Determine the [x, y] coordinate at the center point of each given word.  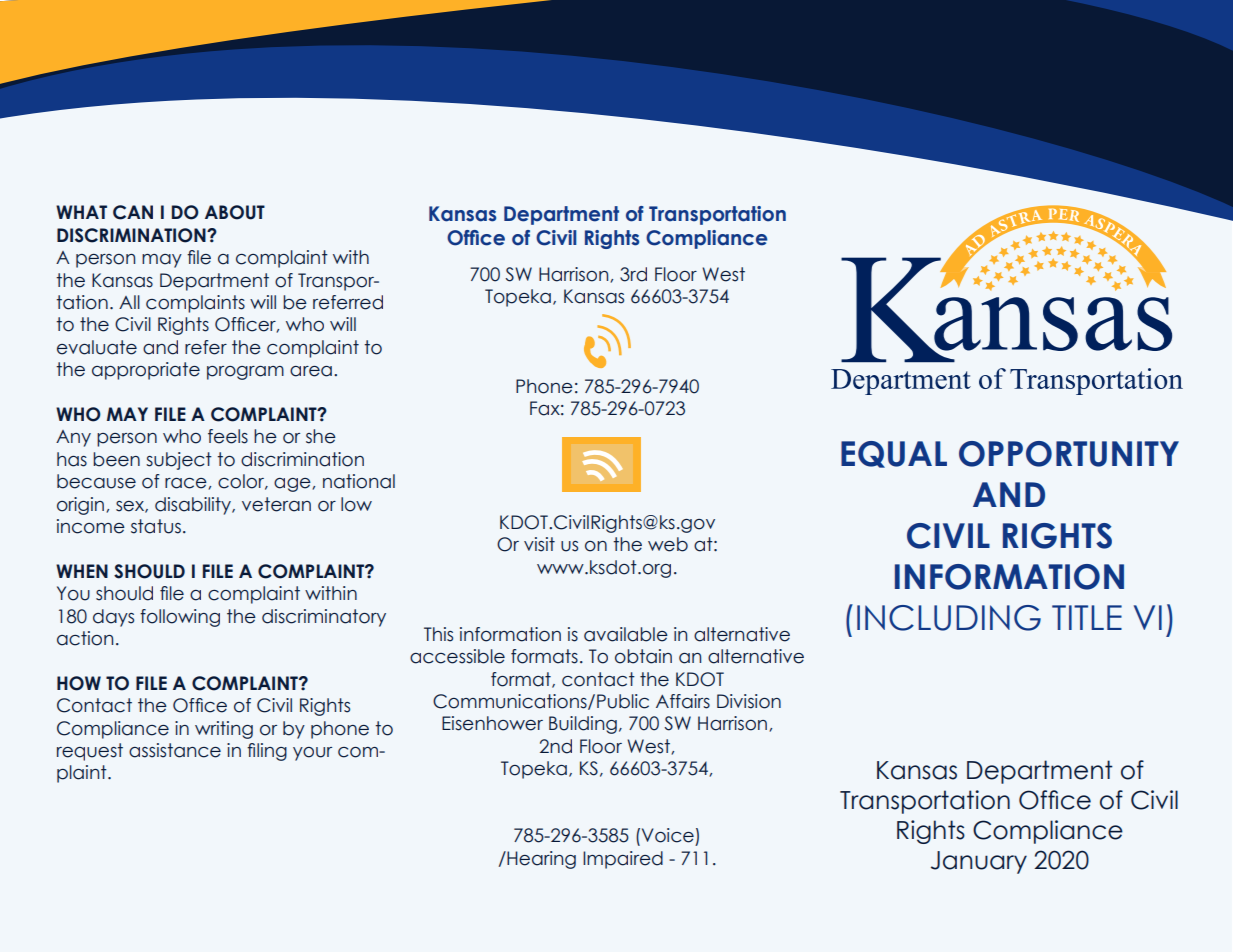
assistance [175, 750]
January [979, 862]
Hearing [540, 860]
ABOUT [235, 212]
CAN [133, 212]
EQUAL [894, 454]
